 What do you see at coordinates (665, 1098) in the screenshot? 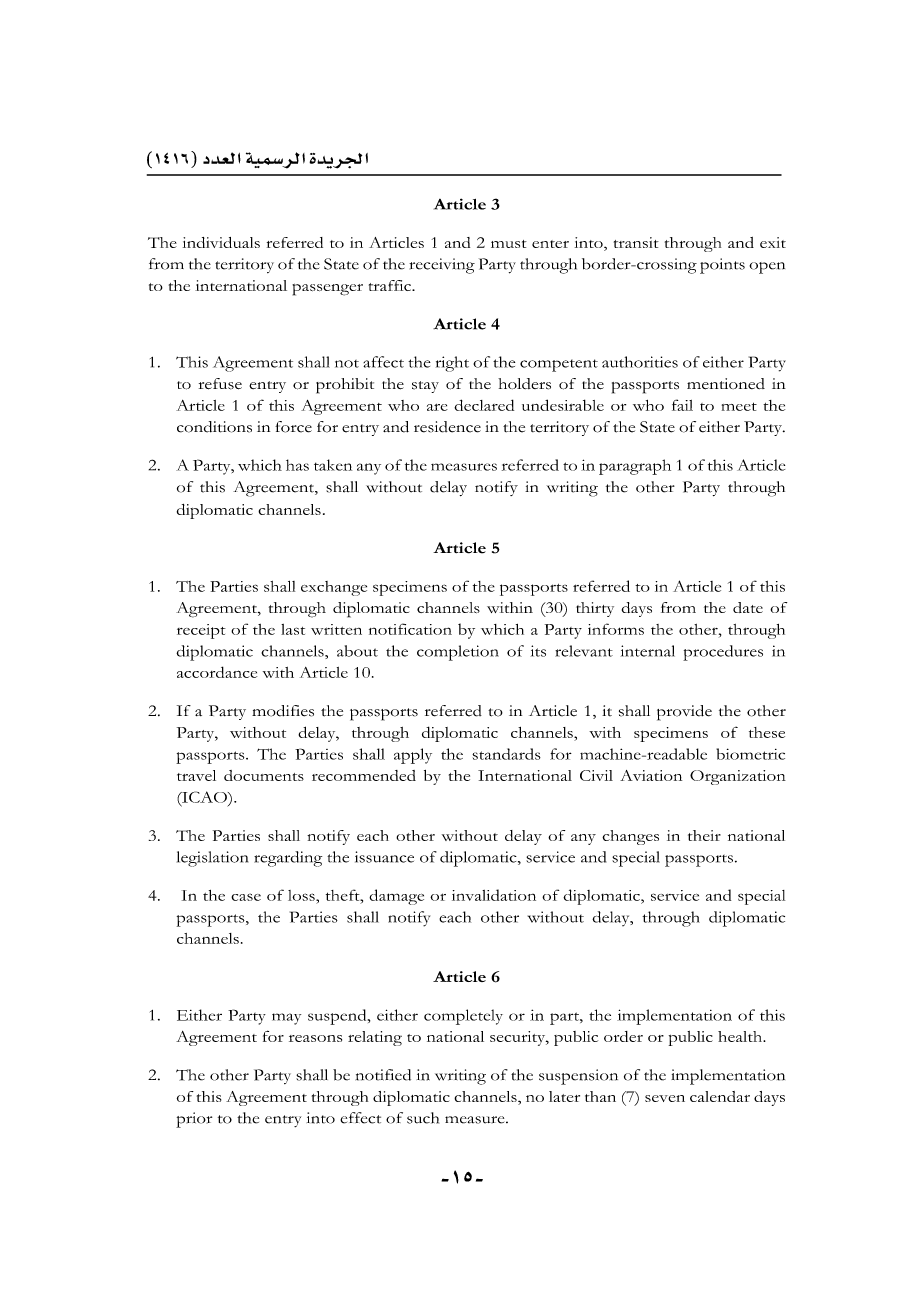
I see `seven` at bounding box center [665, 1098].
